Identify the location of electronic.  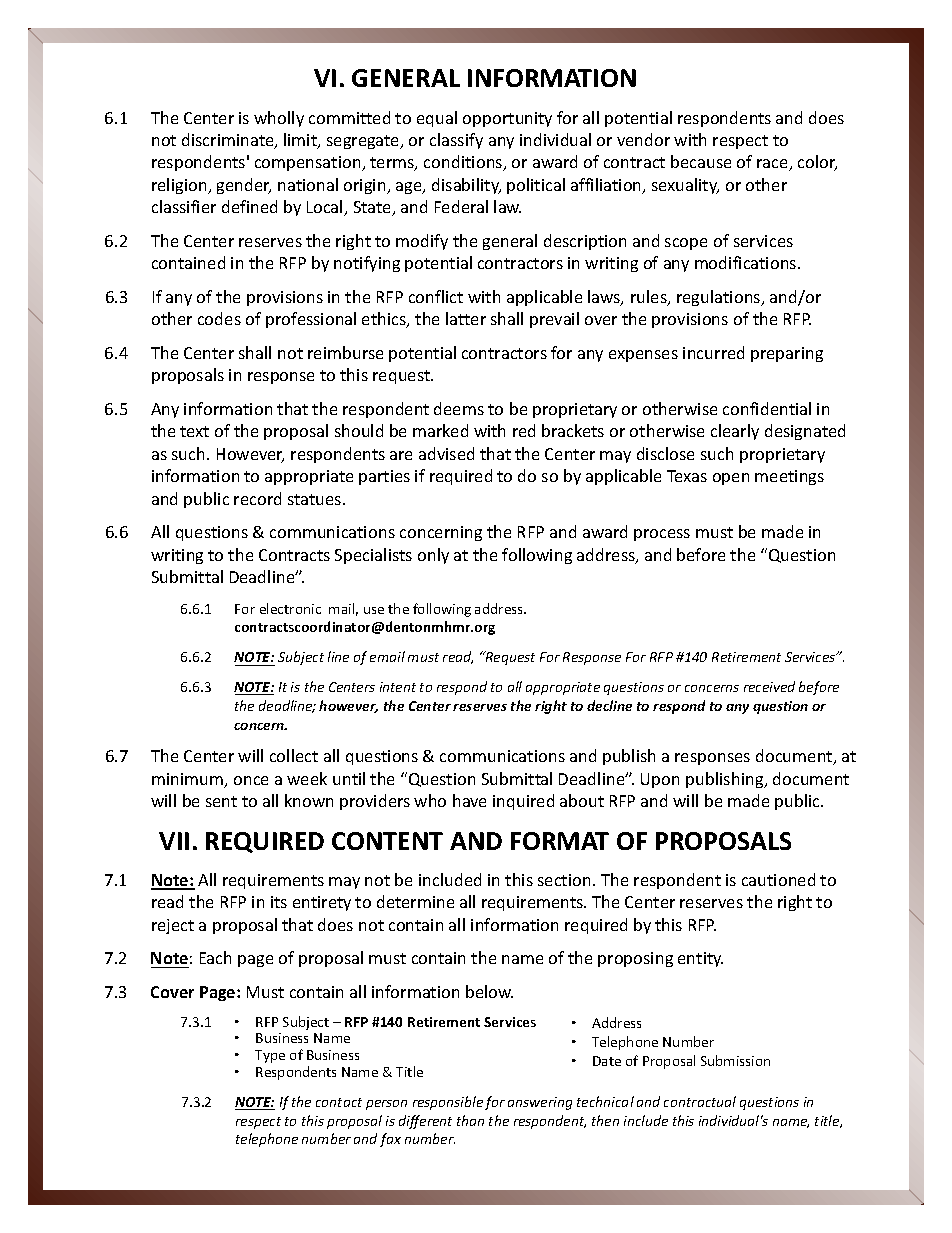
(290, 608).
